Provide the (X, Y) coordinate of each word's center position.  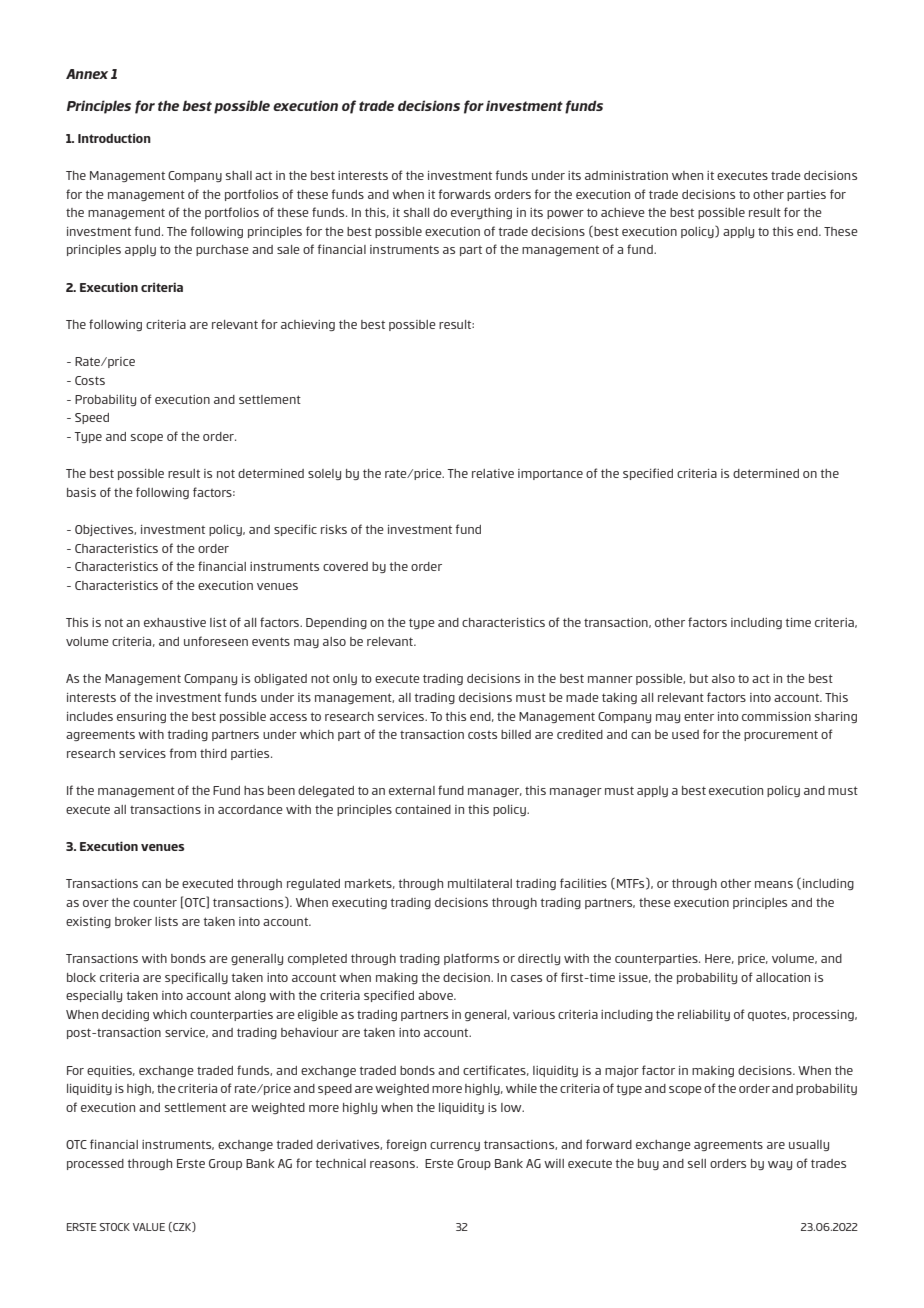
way (780, 1165)
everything (481, 213)
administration (626, 175)
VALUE (149, 1227)
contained (423, 809)
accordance (250, 809)
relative (493, 473)
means (774, 884)
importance (550, 474)
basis (81, 492)
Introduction (114, 138)
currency (455, 1146)
